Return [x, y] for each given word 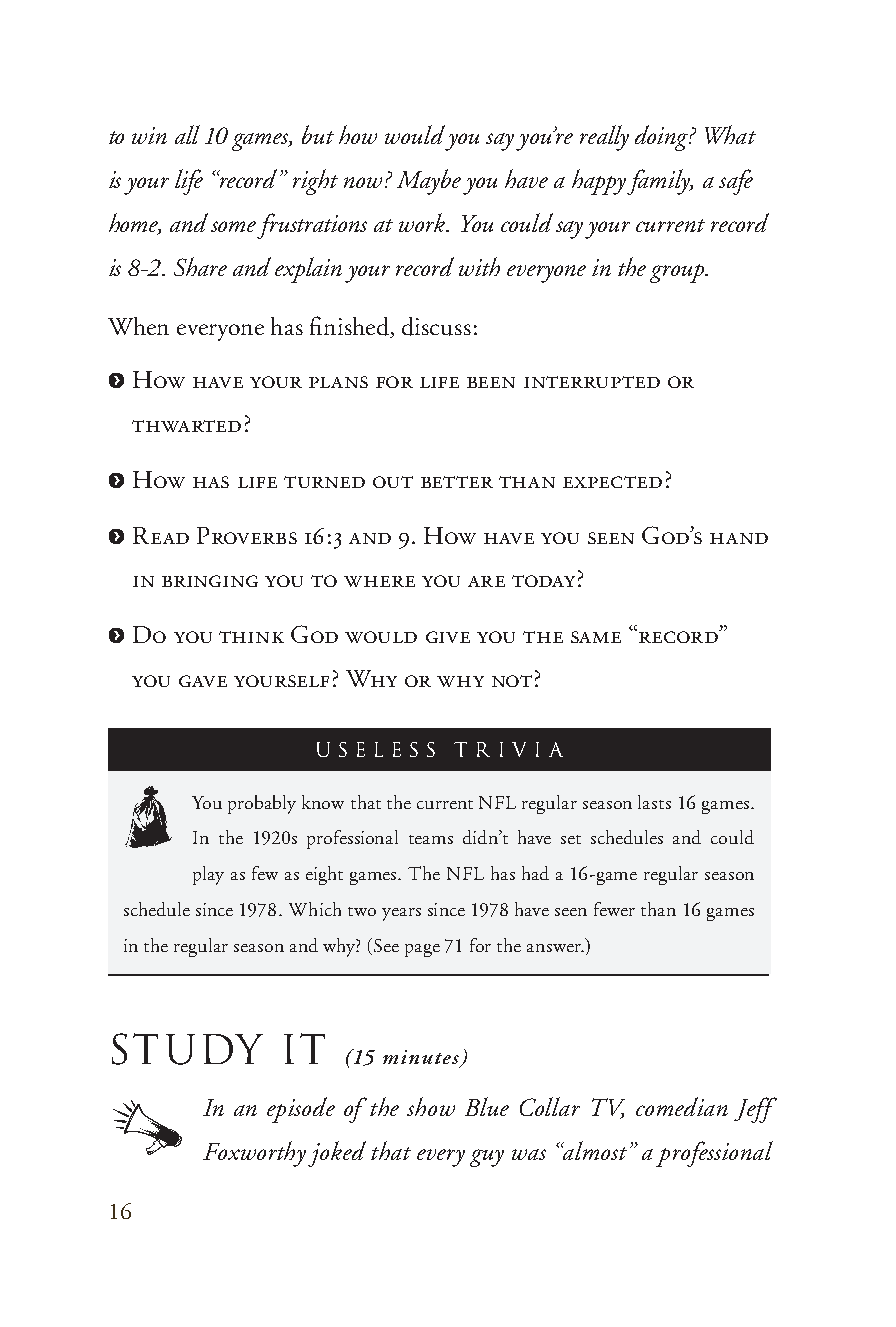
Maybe [429, 182]
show [431, 1106]
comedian [682, 1106]
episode [301, 1110]
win [149, 135]
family [660, 182]
